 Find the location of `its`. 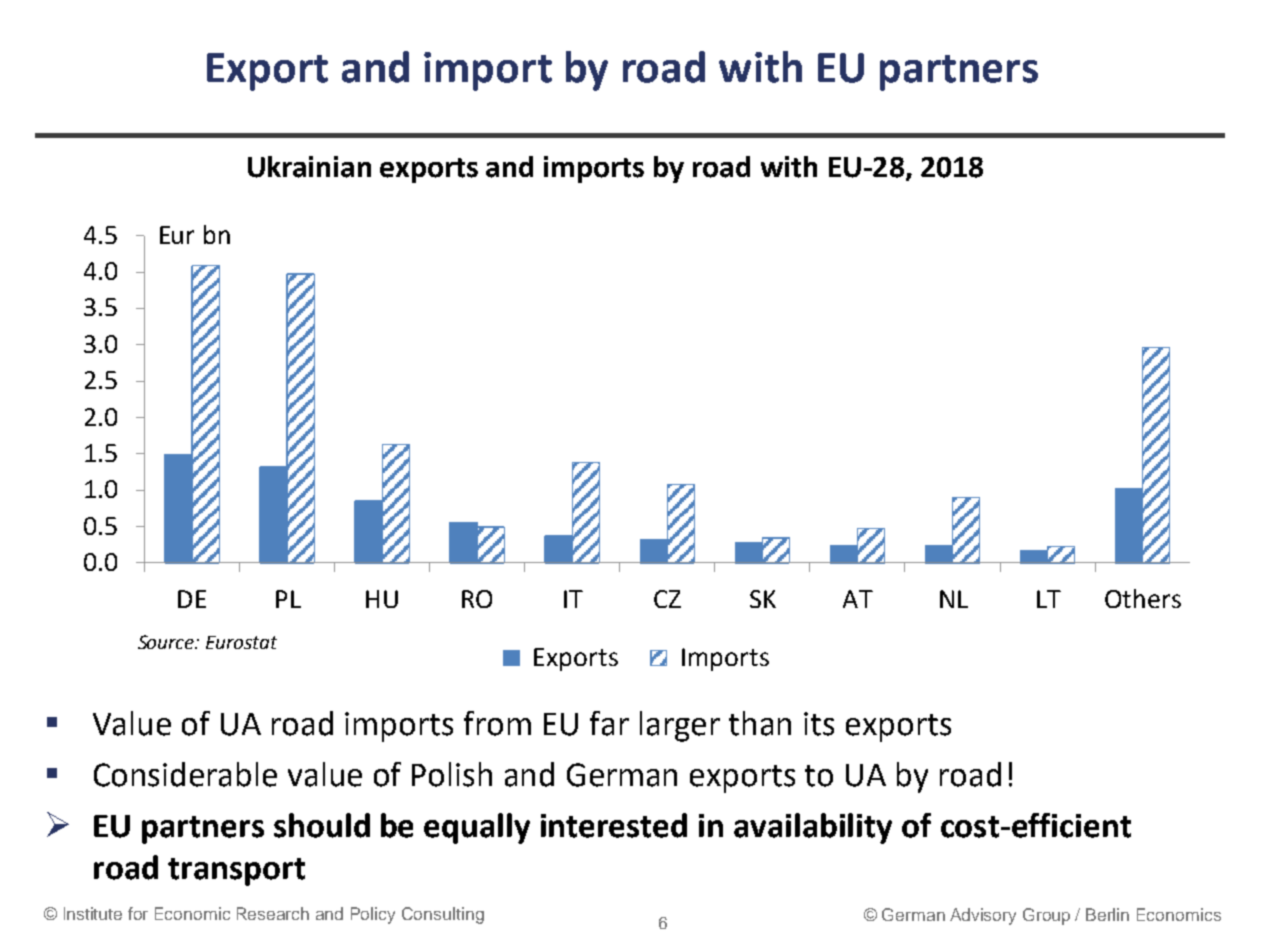

its is located at coordinates (819, 724).
